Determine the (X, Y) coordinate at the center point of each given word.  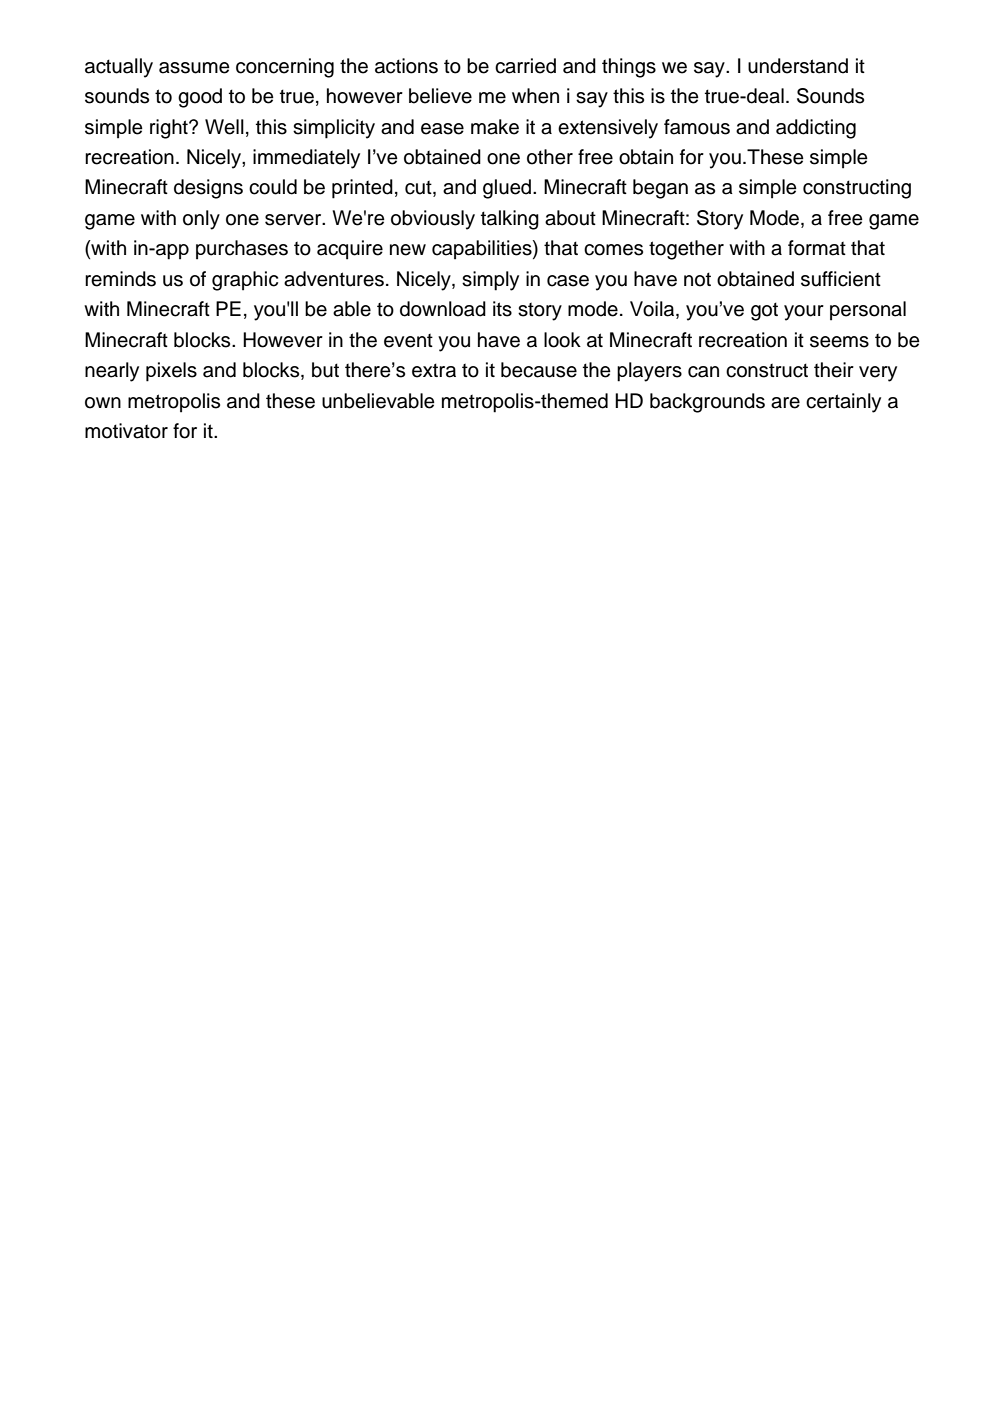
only (201, 220)
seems (839, 342)
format (817, 248)
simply (490, 281)
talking (510, 220)
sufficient (841, 279)
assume (194, 68)
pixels (171, 372)
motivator (126, 431)
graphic (245, 281)
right (170, 129)
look (562, 340)
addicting (816, 129)
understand (798, 66)
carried (525, 66)
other (550, 157)
